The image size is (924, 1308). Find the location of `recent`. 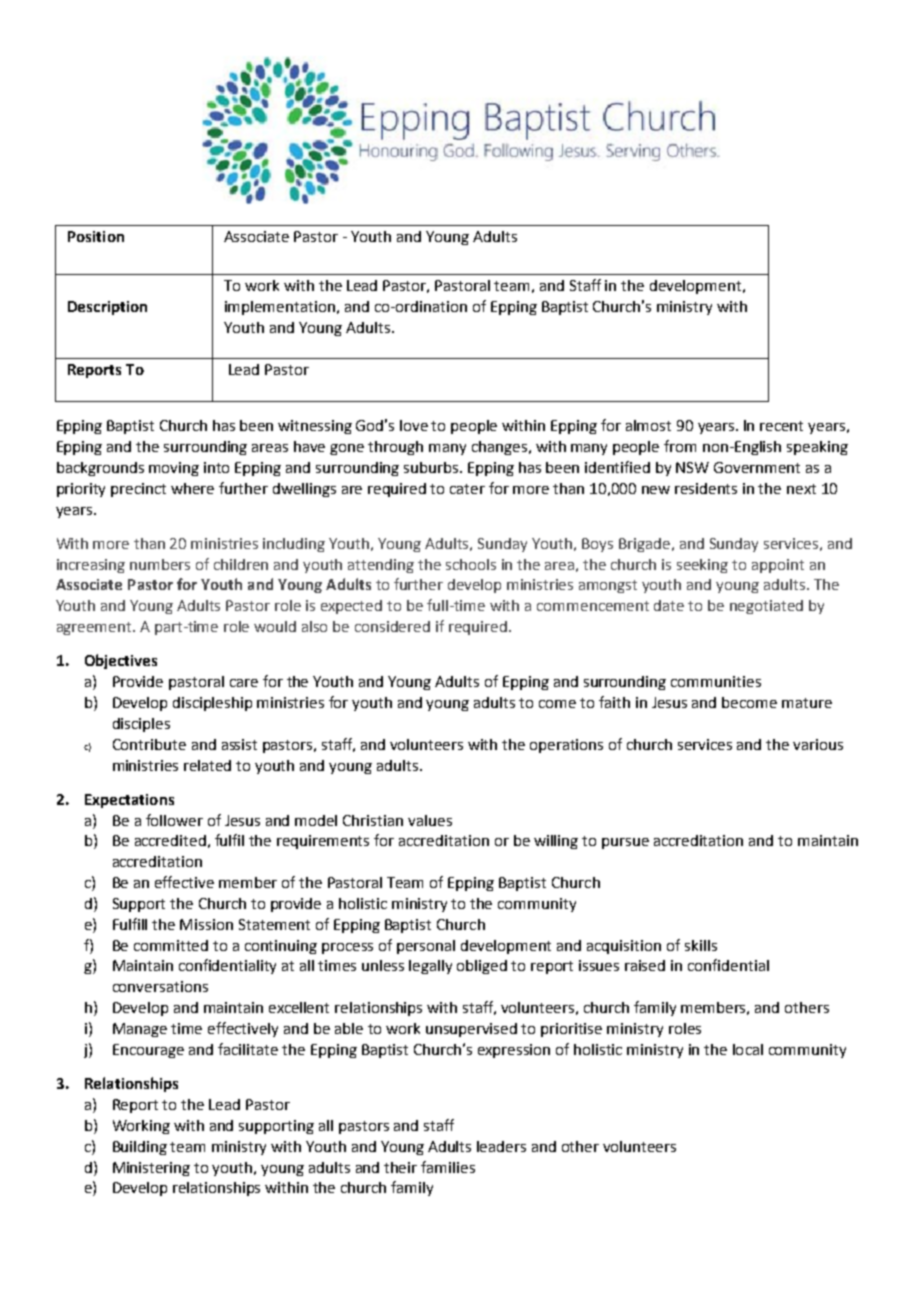

recent is located at coordinates (781, 426).
